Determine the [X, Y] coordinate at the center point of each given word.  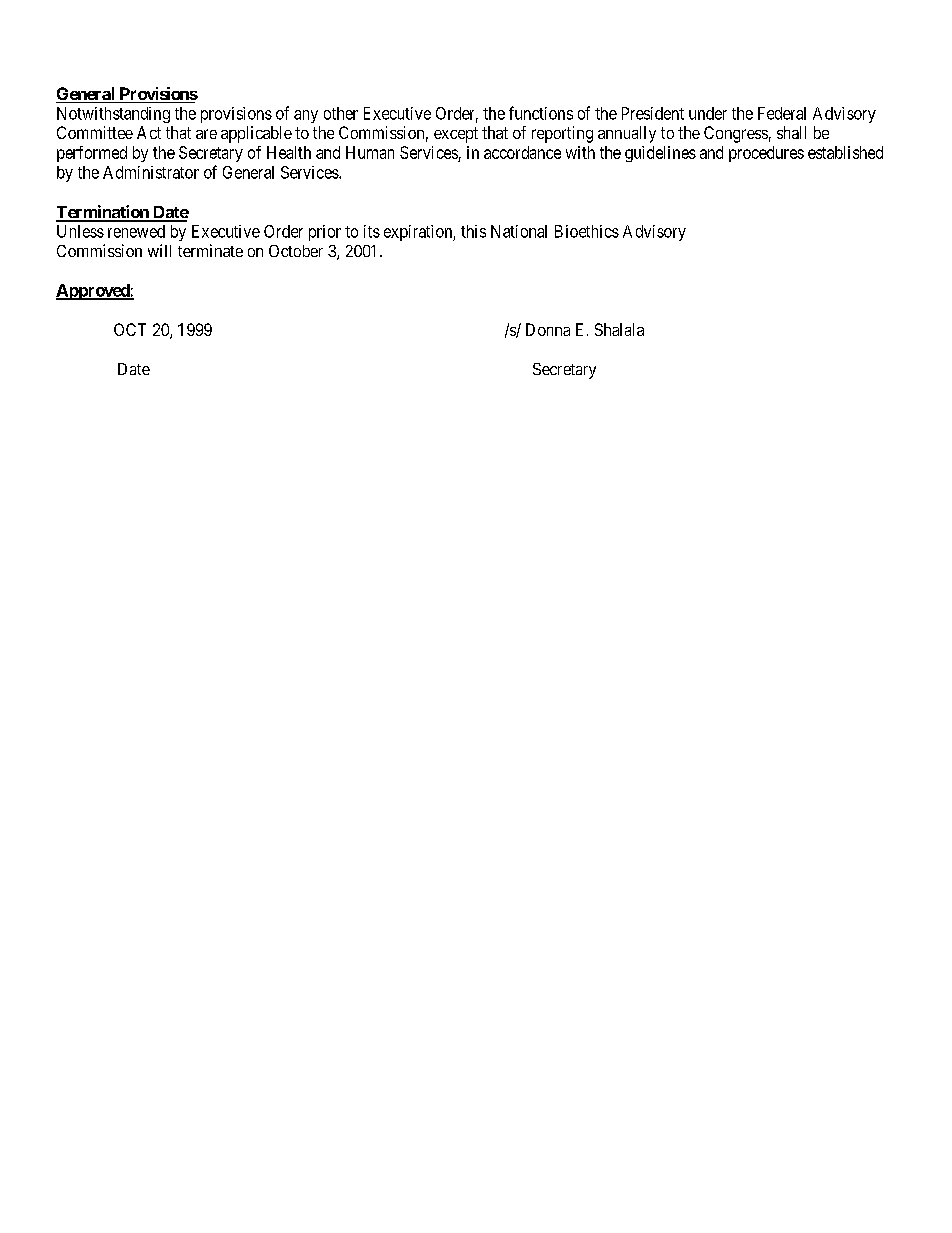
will [159, 250]
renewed [136, 231]
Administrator [151, 172]
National [519, 231]
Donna [548, 329]
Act [149, 132]
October [296, 251]
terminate [210, 250]
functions [541, 113]
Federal [782, 113]
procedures [766, 154]
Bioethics [587, 231]
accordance [522, 152]
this [473, 231]
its [372, 231]
